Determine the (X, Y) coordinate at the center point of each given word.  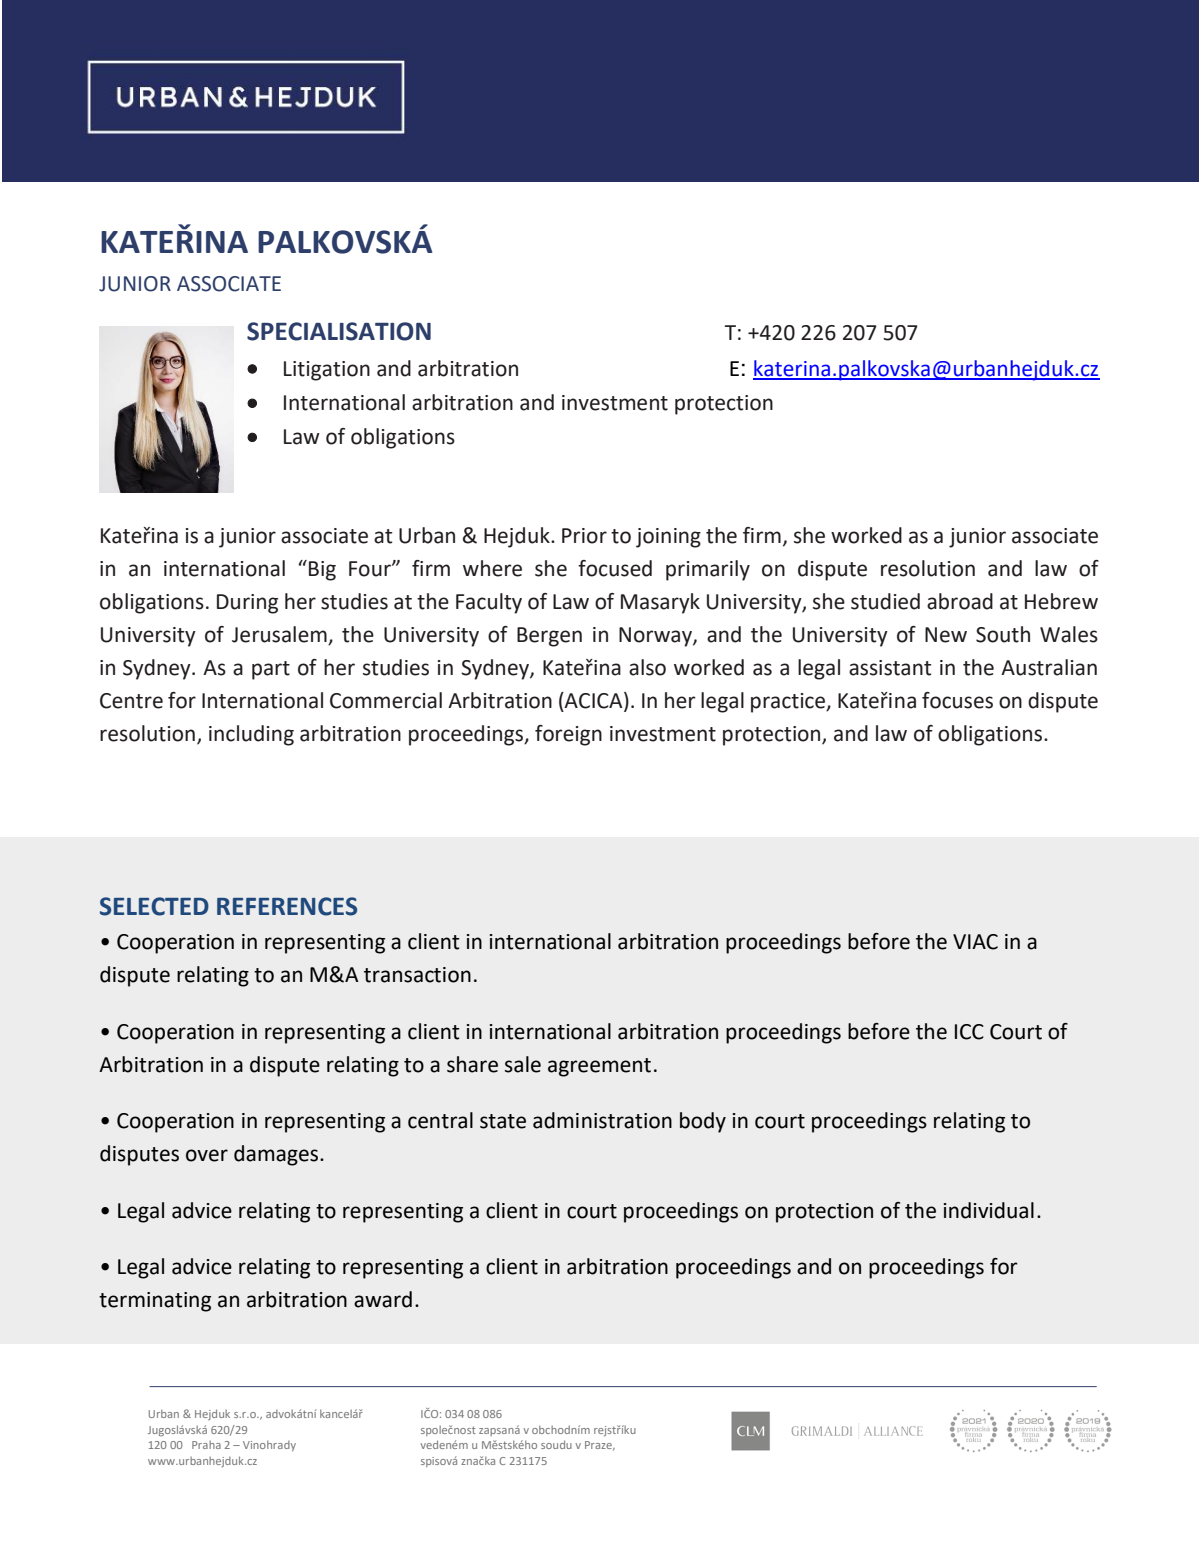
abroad (960, 601)
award (383, 1299)
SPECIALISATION (339, 331)
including (251, 735)
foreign (568, 735)
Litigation (327, 371)
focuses (957, 700)
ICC (969, 1032)
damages (277, 1155)
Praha (206, 1445)
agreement (599, 1067)
